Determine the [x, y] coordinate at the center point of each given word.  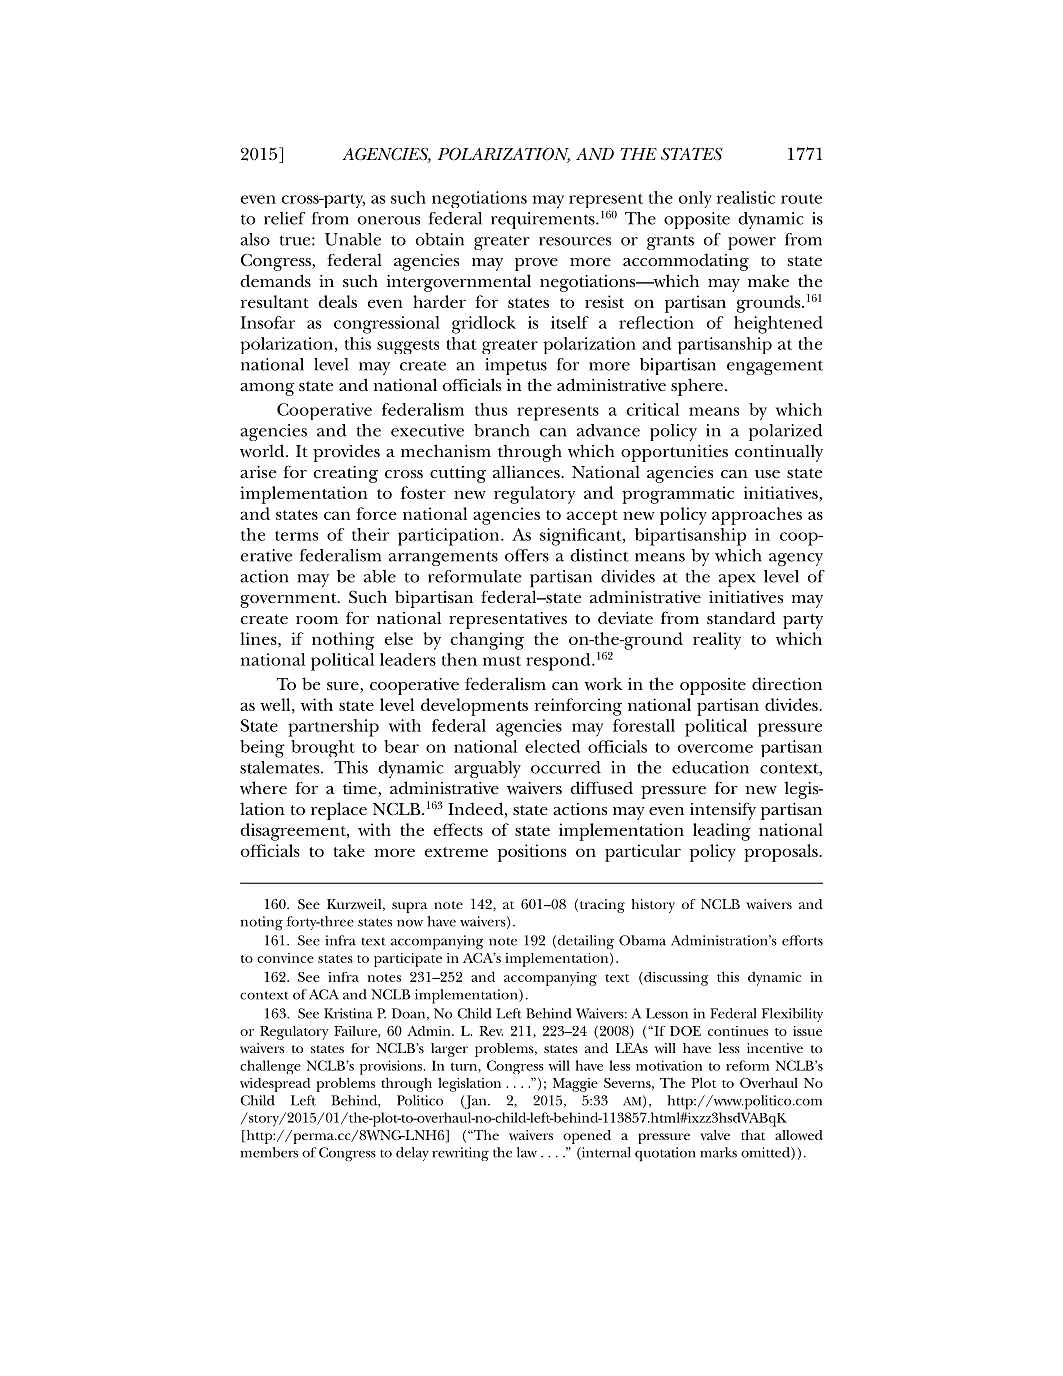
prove [536, 264]
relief [284, 218]
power [752, 243]
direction [787, 683]
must [502, 661]
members [269, 1152]
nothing [343, 641]
